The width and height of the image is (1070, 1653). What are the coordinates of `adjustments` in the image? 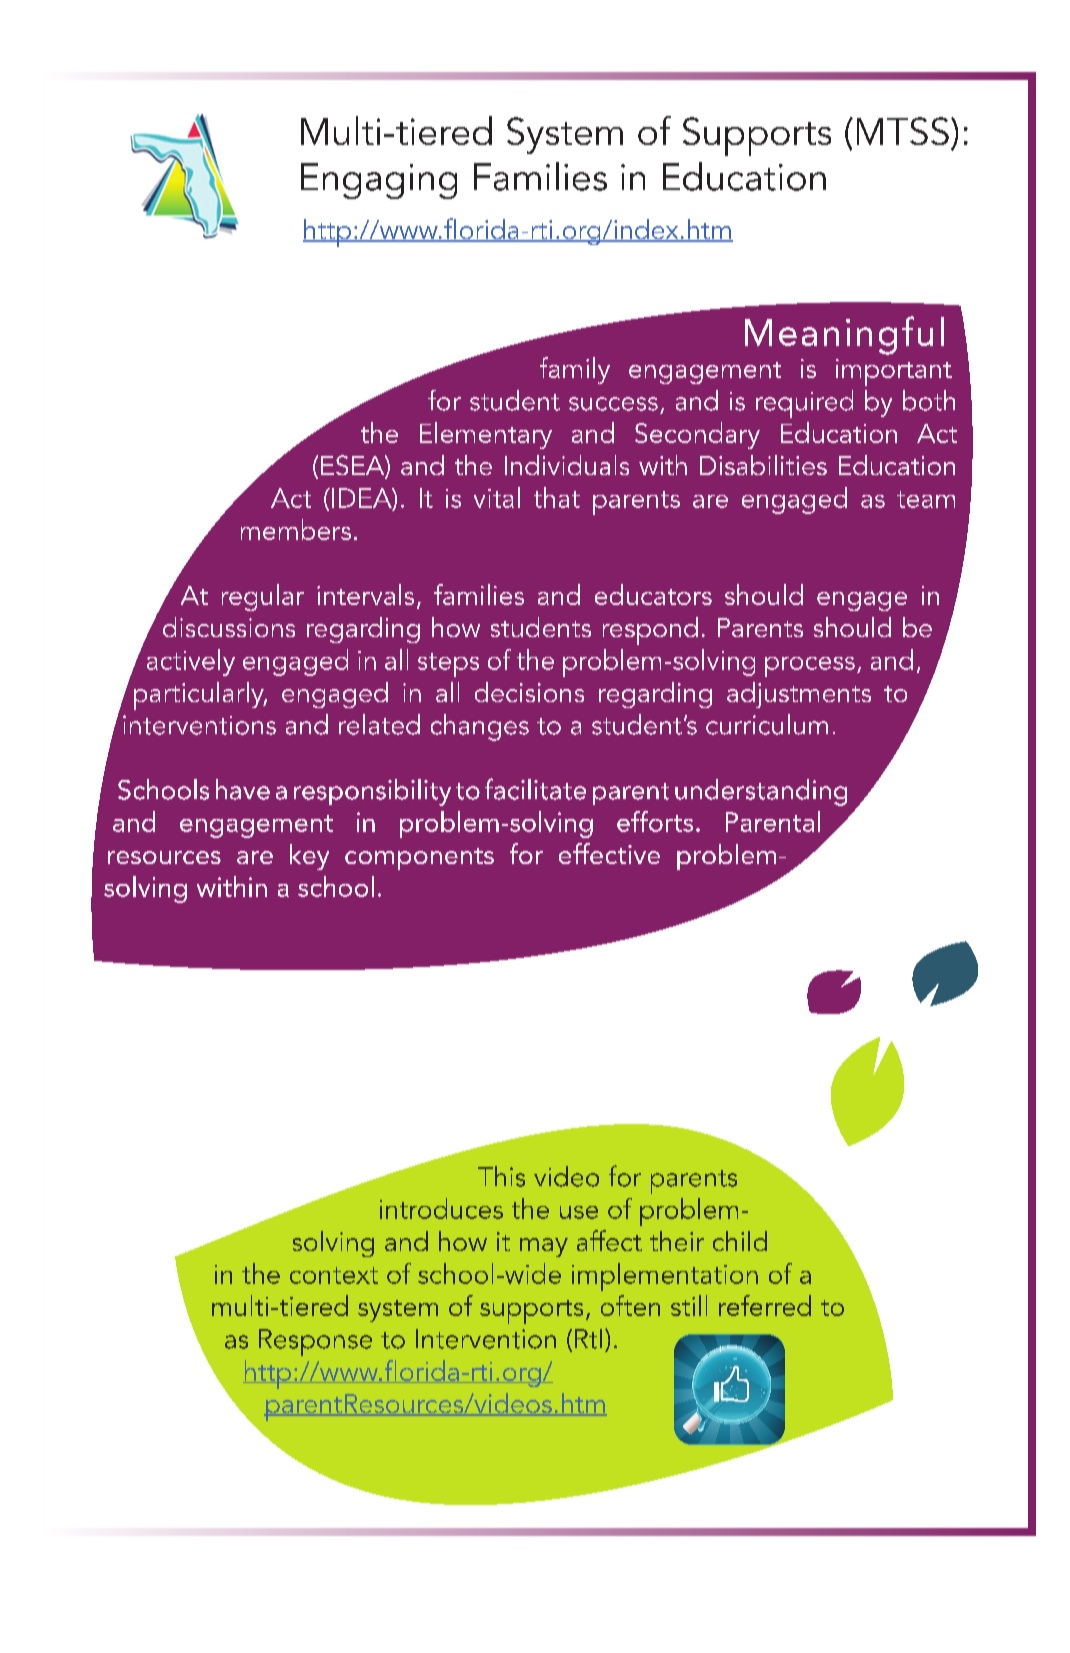 It's located at (799, 695).
